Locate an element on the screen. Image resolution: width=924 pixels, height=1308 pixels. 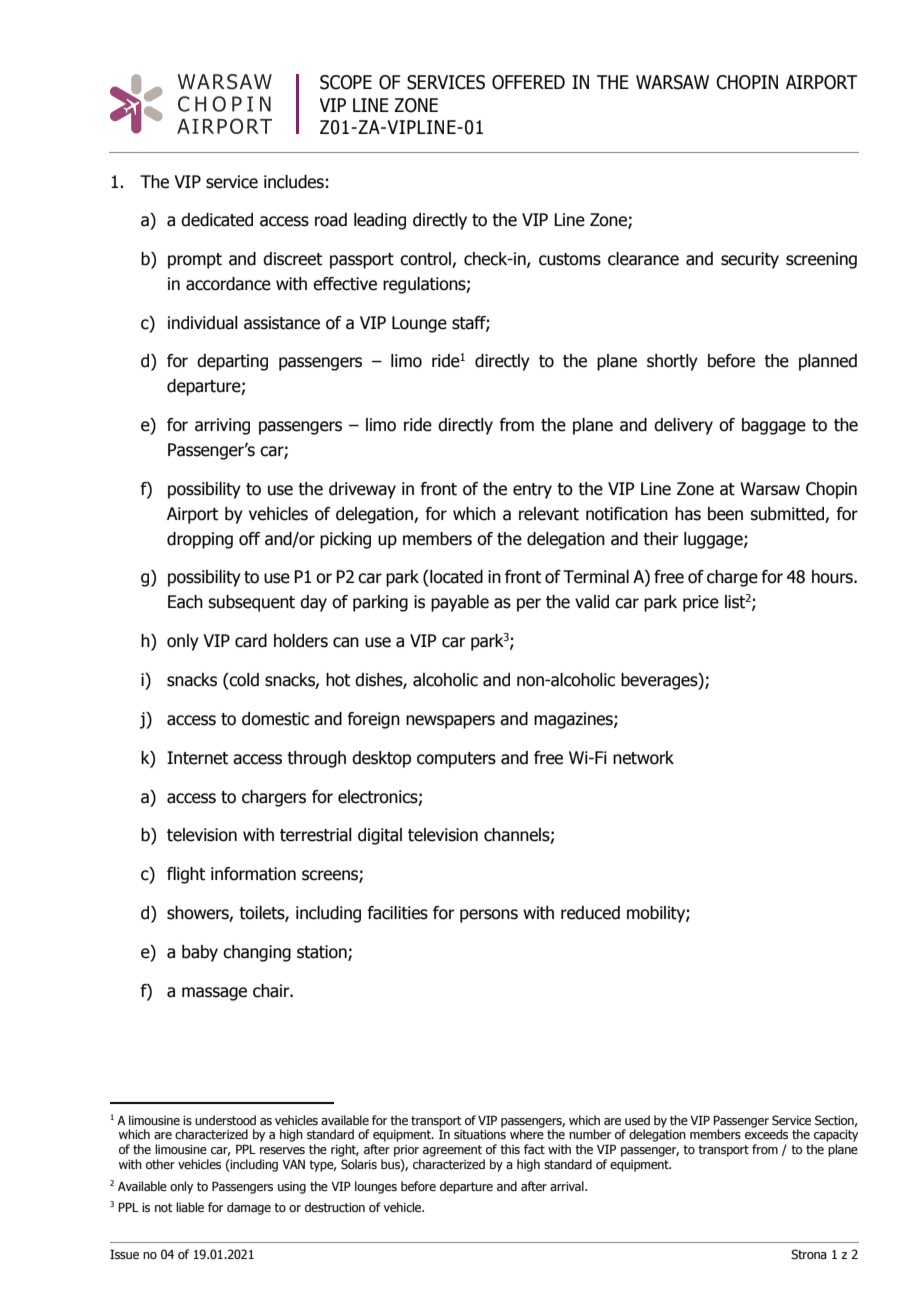
price is located at coordinates (701, 603).
